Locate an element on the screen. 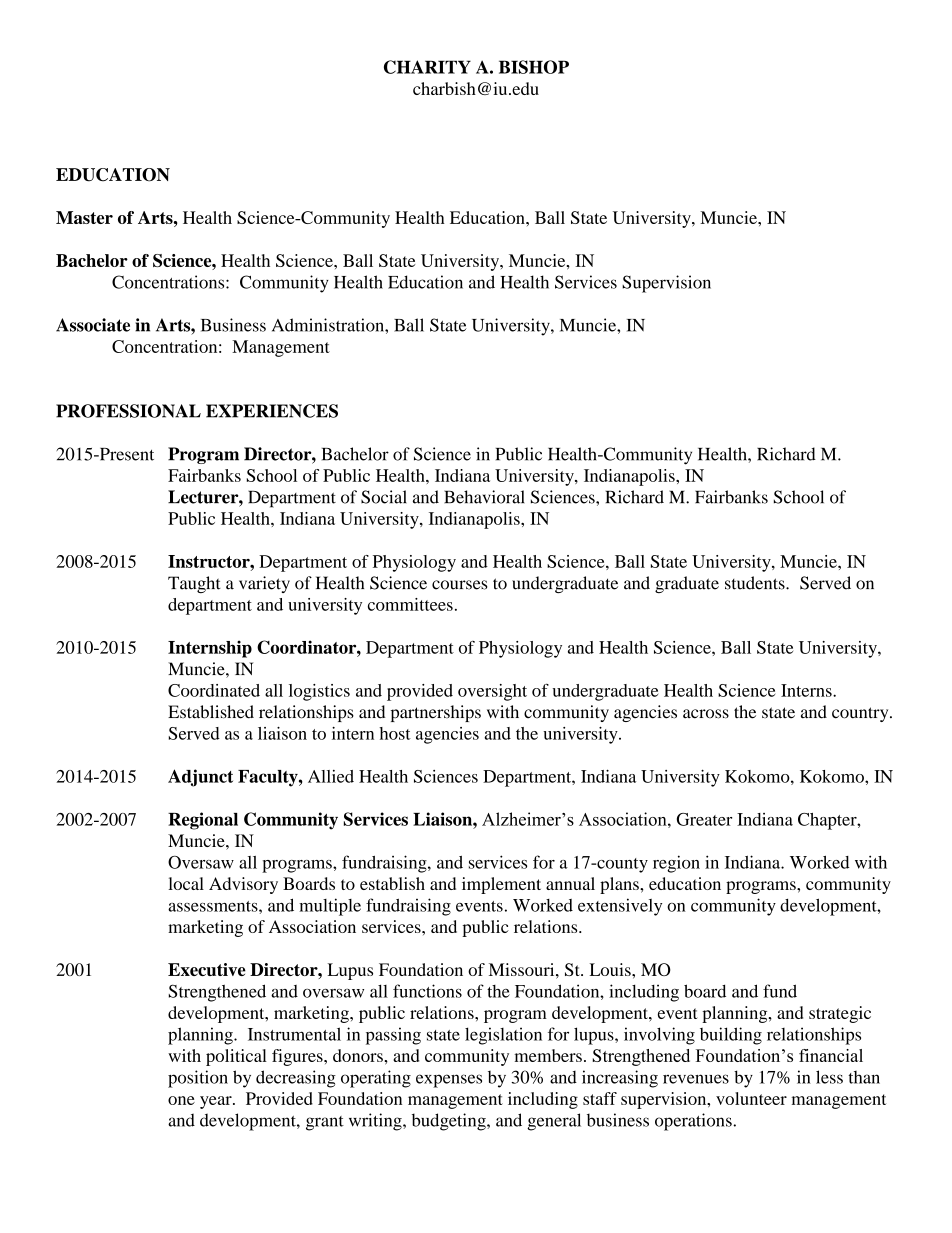 The image size is (952, 1233). CHARITY is located at coordinates (427, 67).
